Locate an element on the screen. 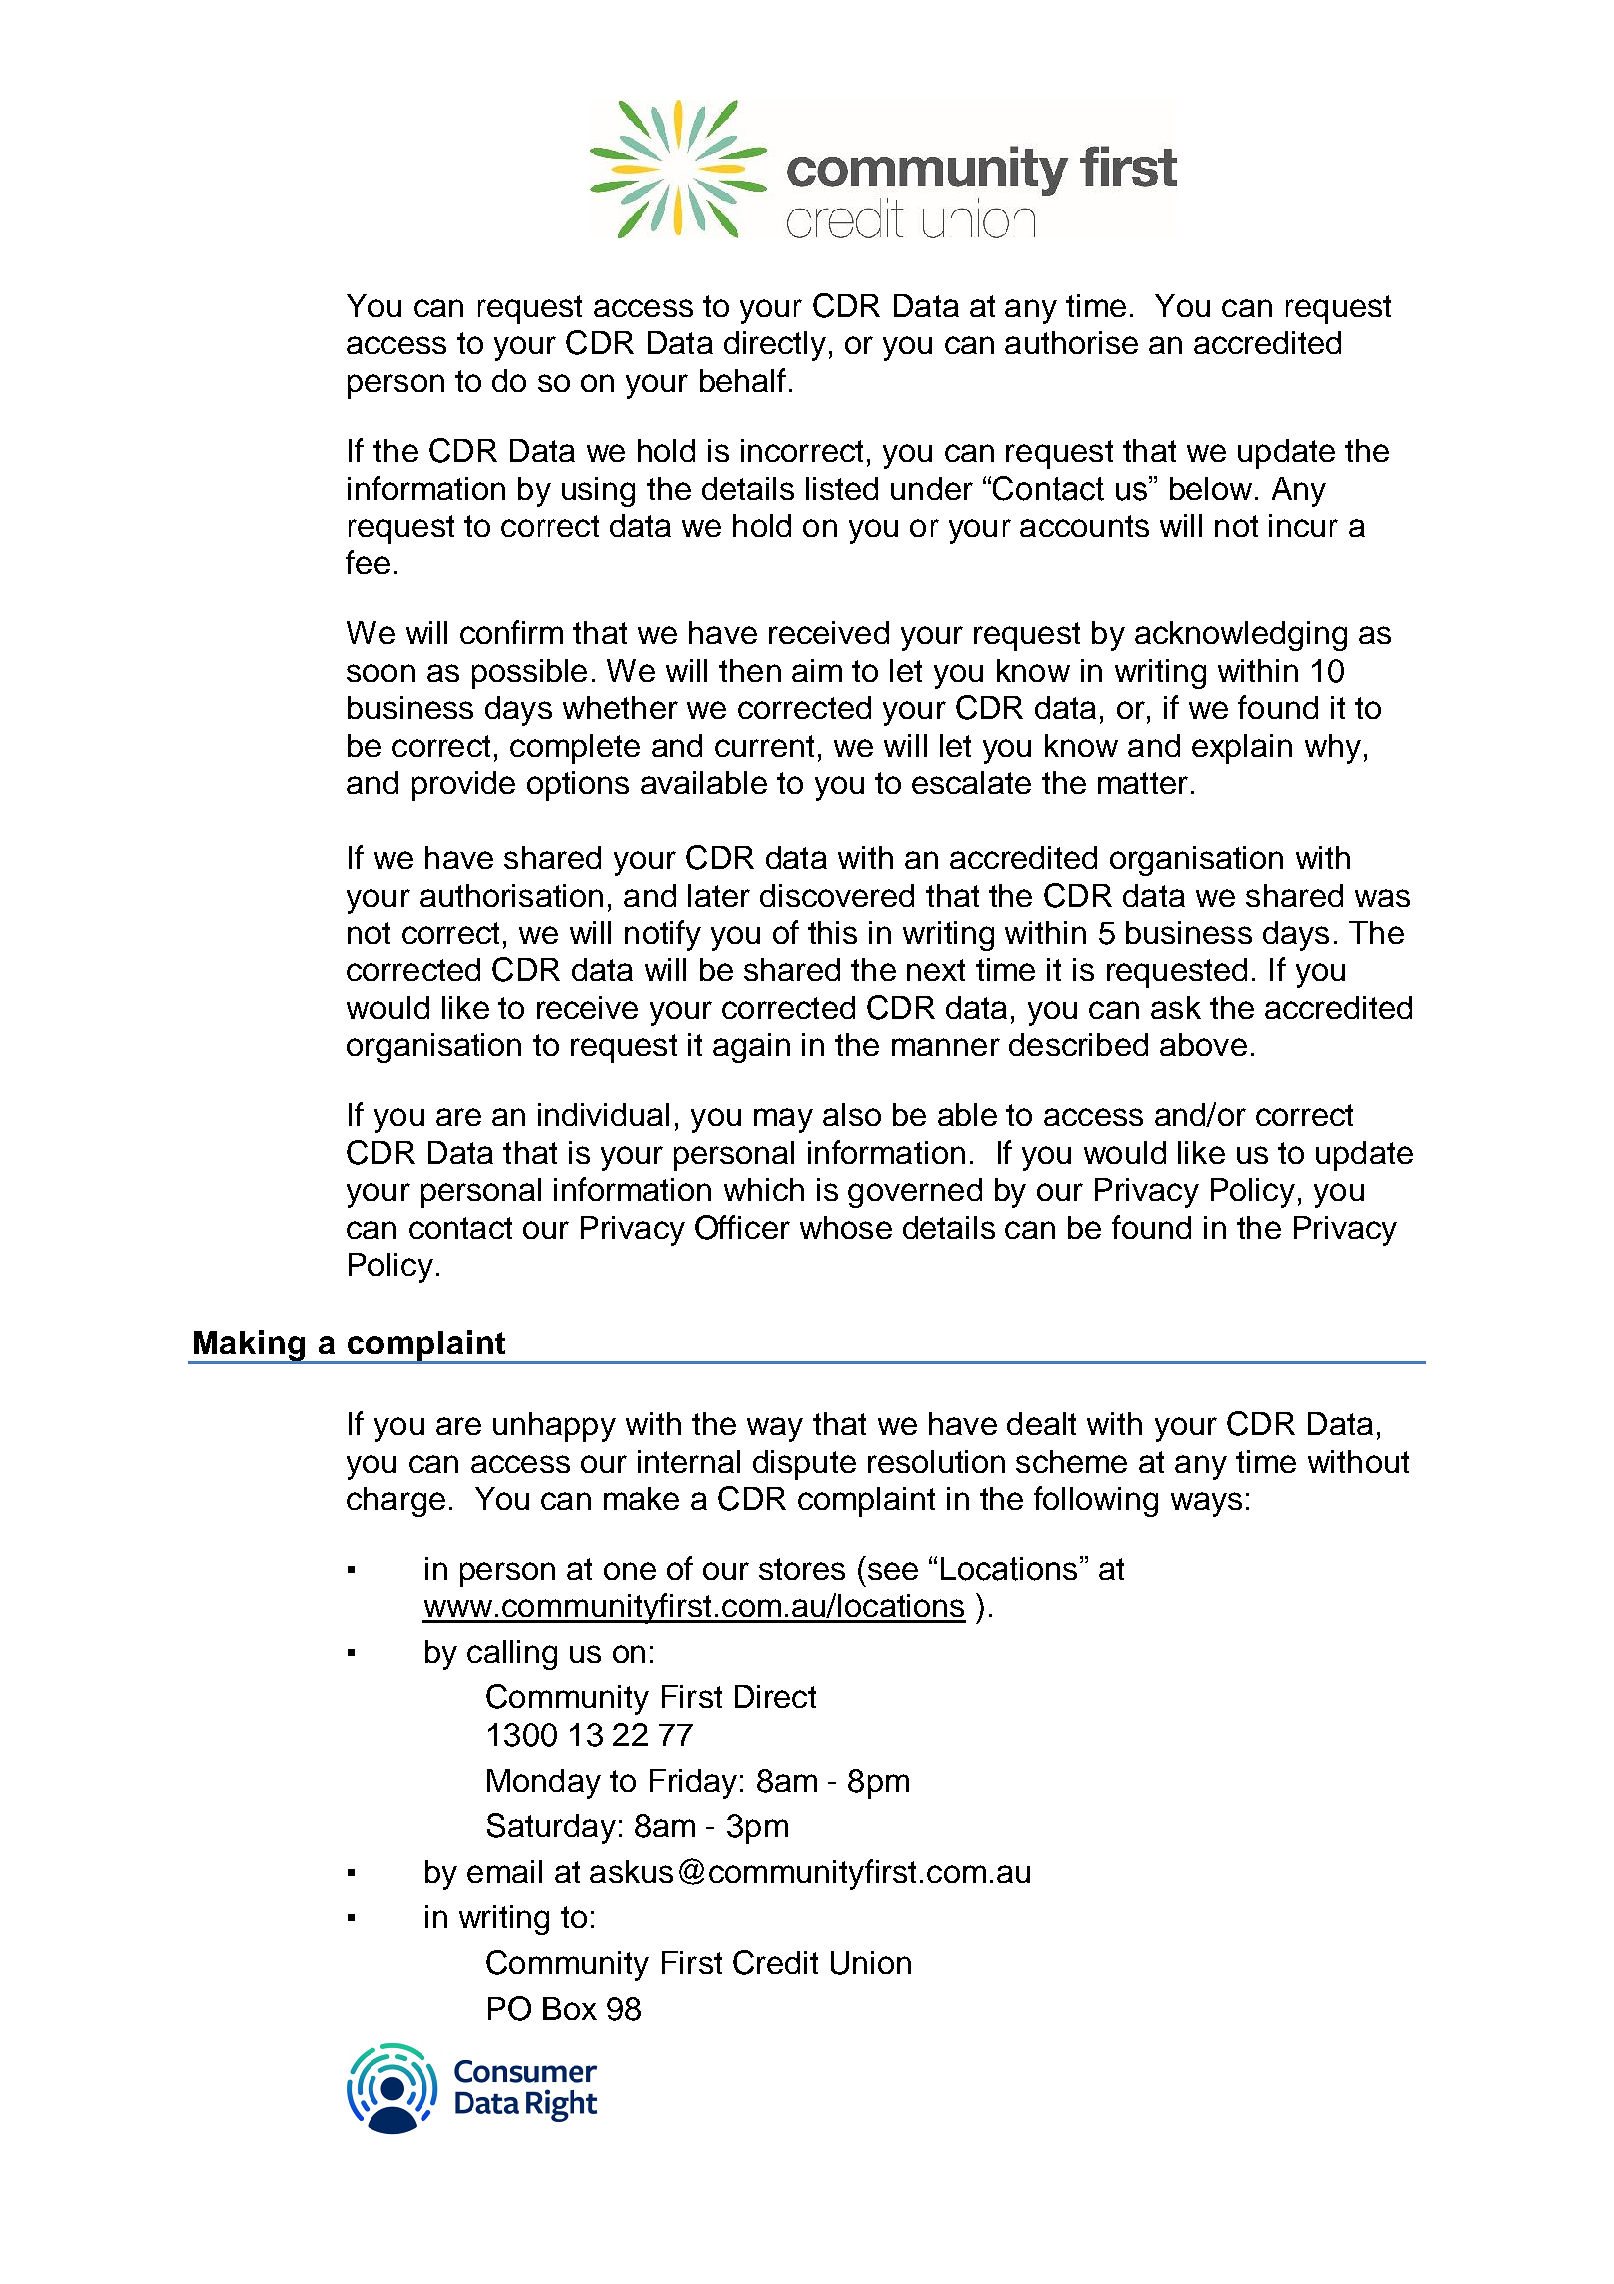 The image size is (1614, 2284). email is located at coordinates (504, 1871).
